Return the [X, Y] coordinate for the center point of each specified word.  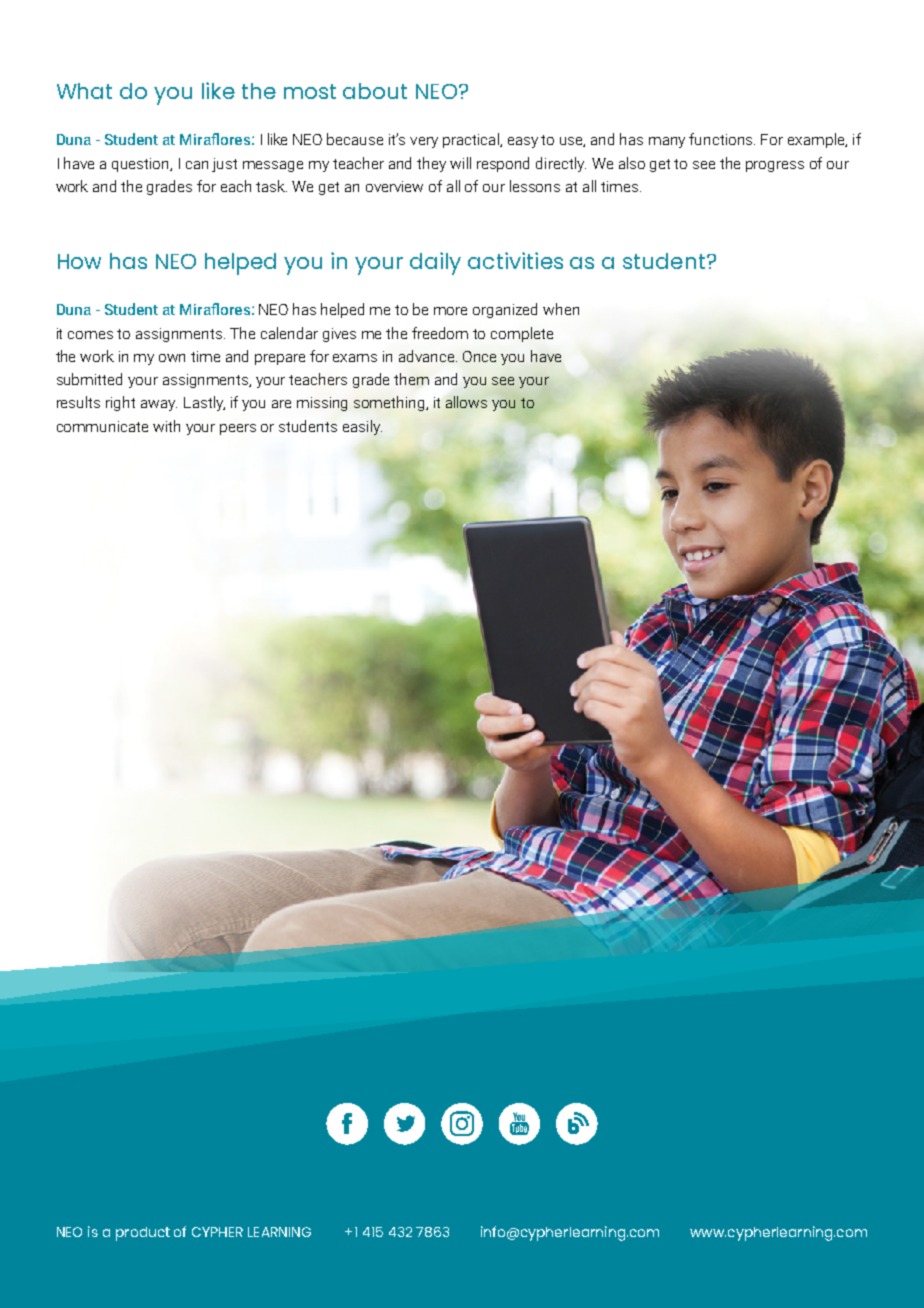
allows [466, 402]
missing [322, 404]
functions [722, 139]
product [143, 1234]
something [390, 403]
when [561, 309]
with [166, 426]
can [197, 165]
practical [472, 140]
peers [238, 429]
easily [362, 427]
